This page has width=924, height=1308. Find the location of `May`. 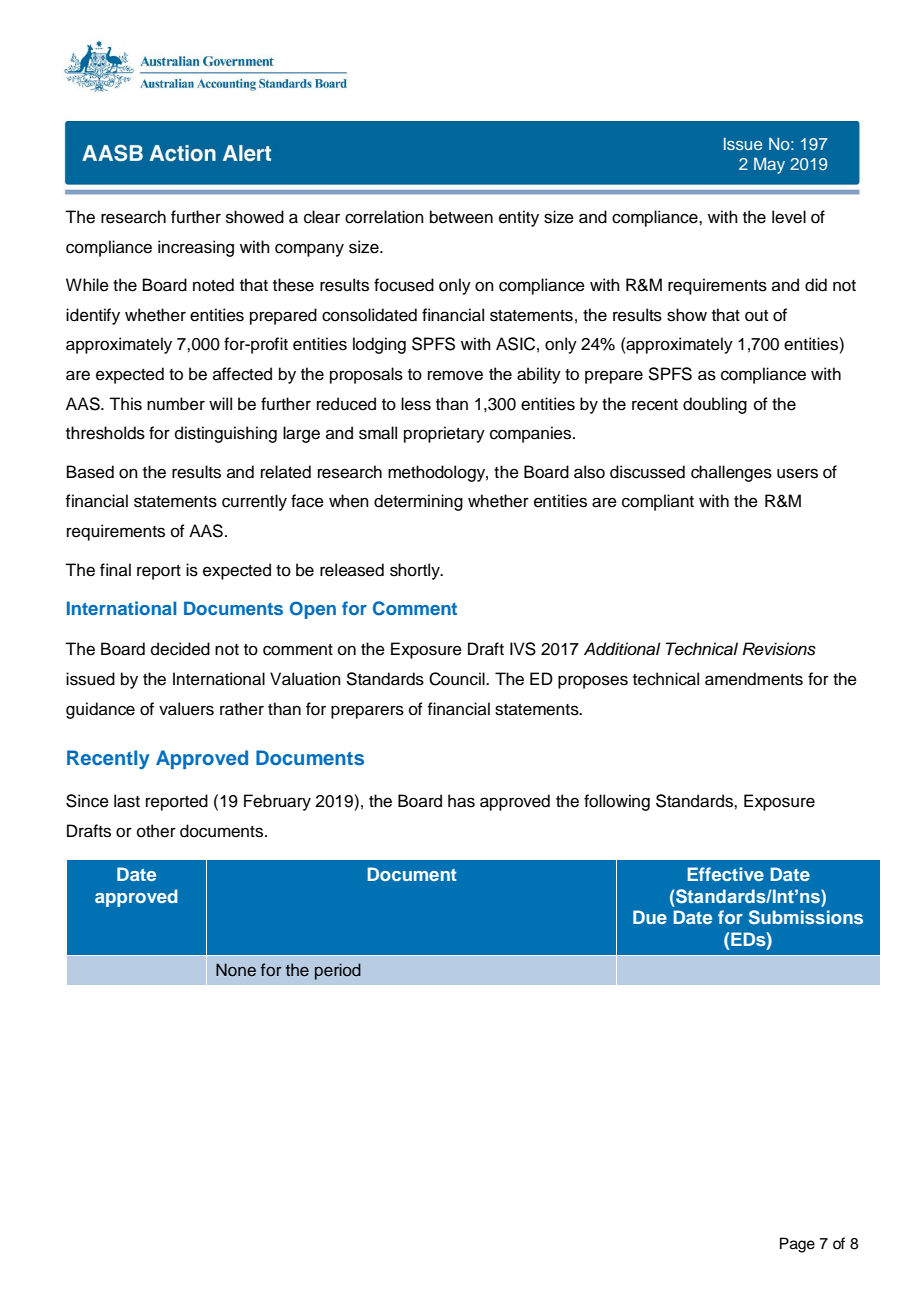

May is located at coordinates (769, 165).
